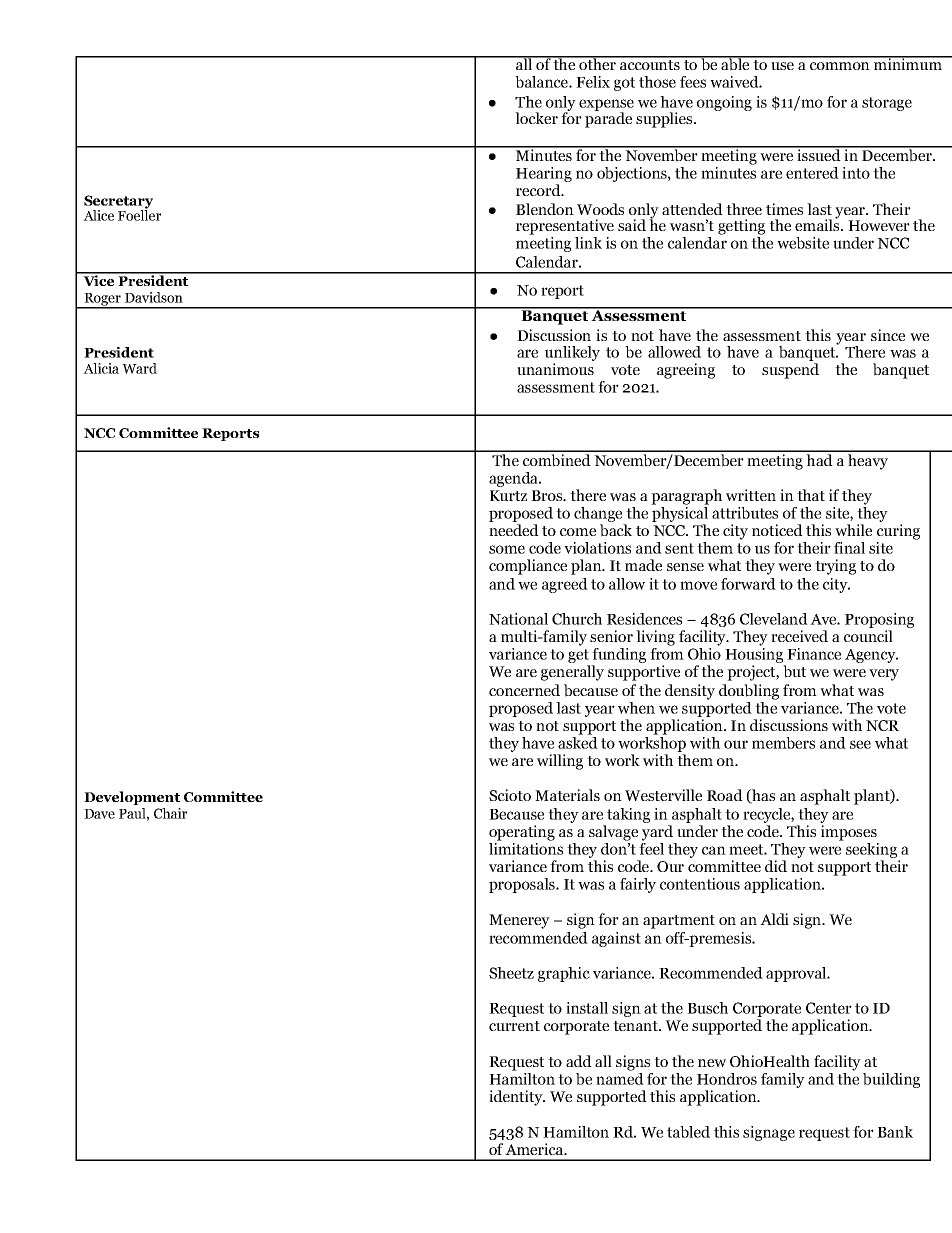 Image resolution: width=952 pixels, height=1233 pixels. Describe the element at coordinates (560, 762) in the screenshot. I see `willing` at that location.
